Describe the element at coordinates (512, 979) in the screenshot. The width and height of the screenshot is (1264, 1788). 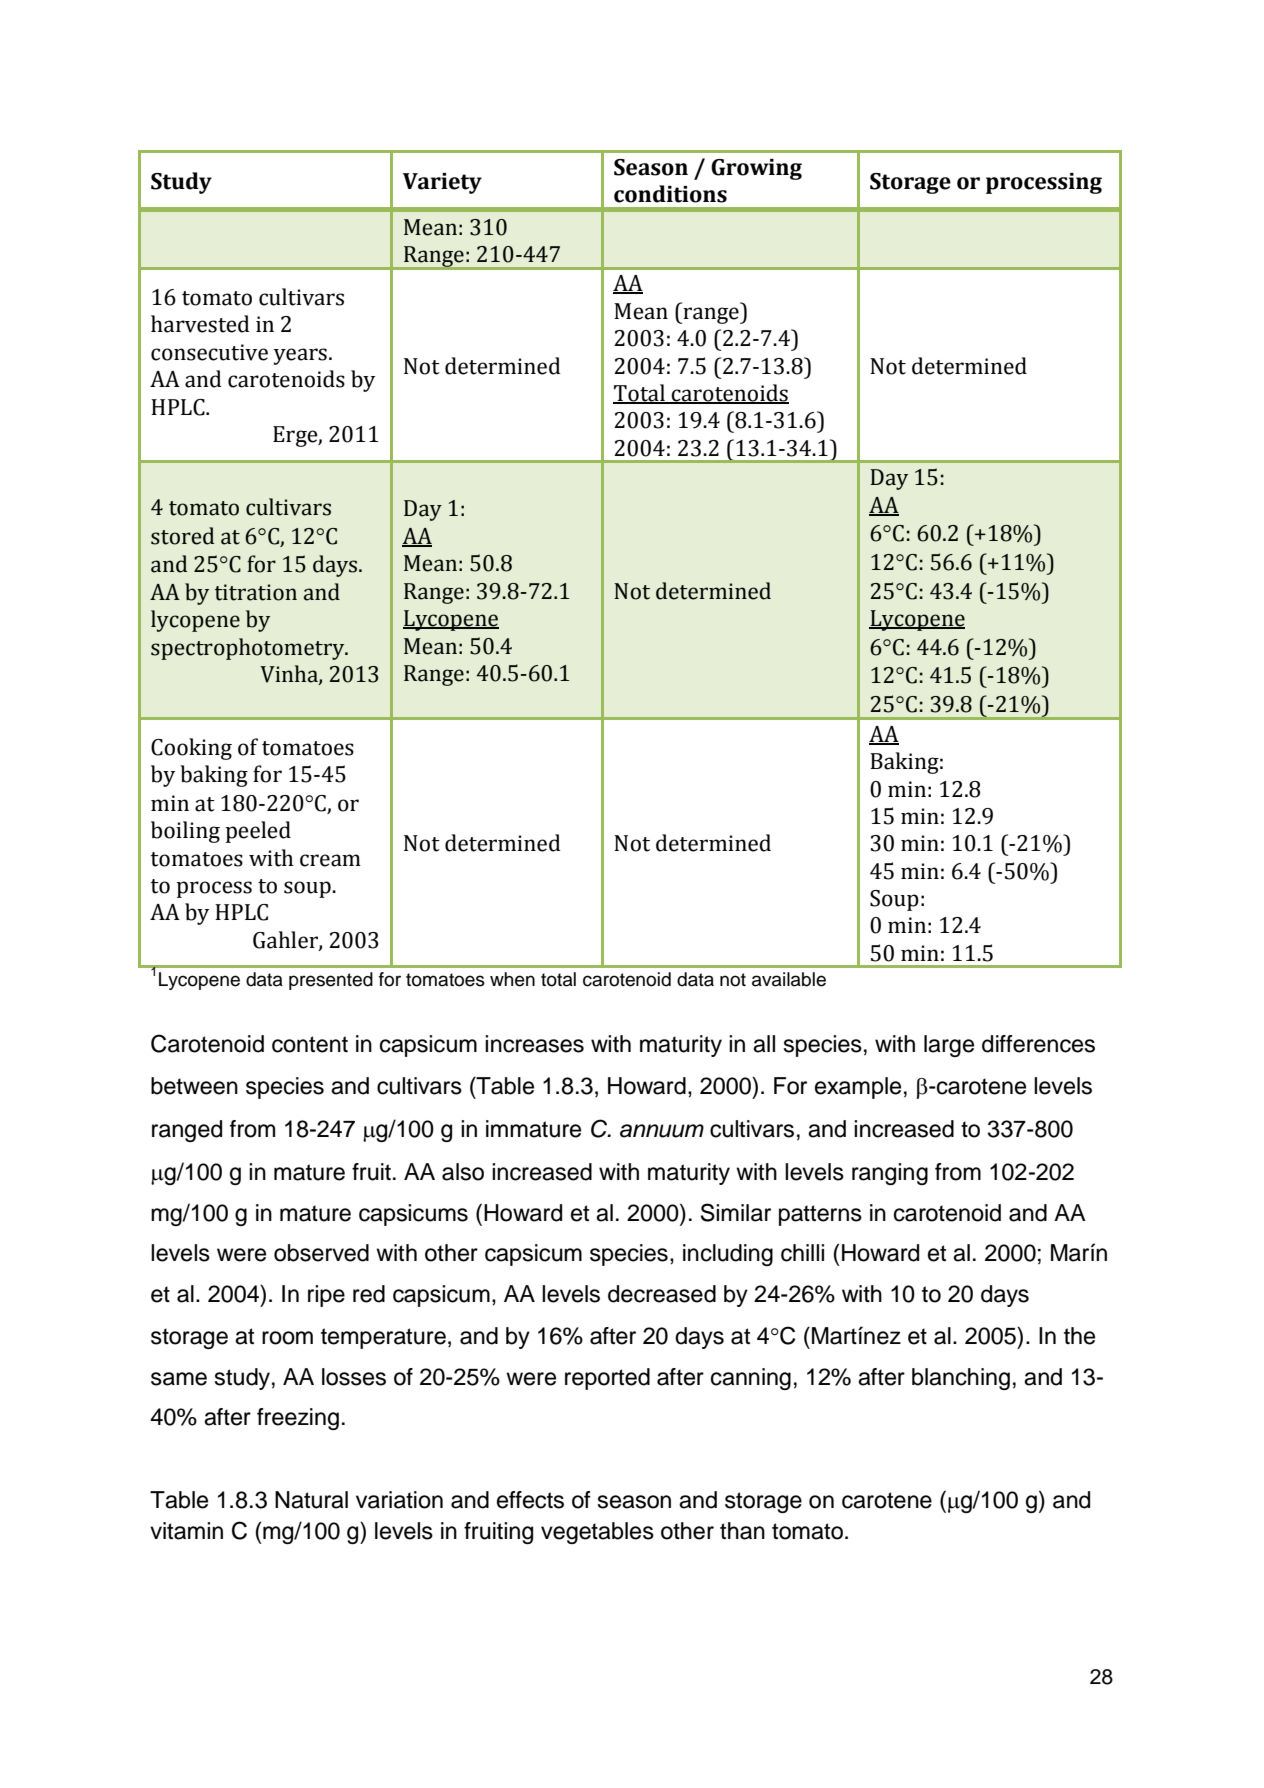
I see `when` at that location.
